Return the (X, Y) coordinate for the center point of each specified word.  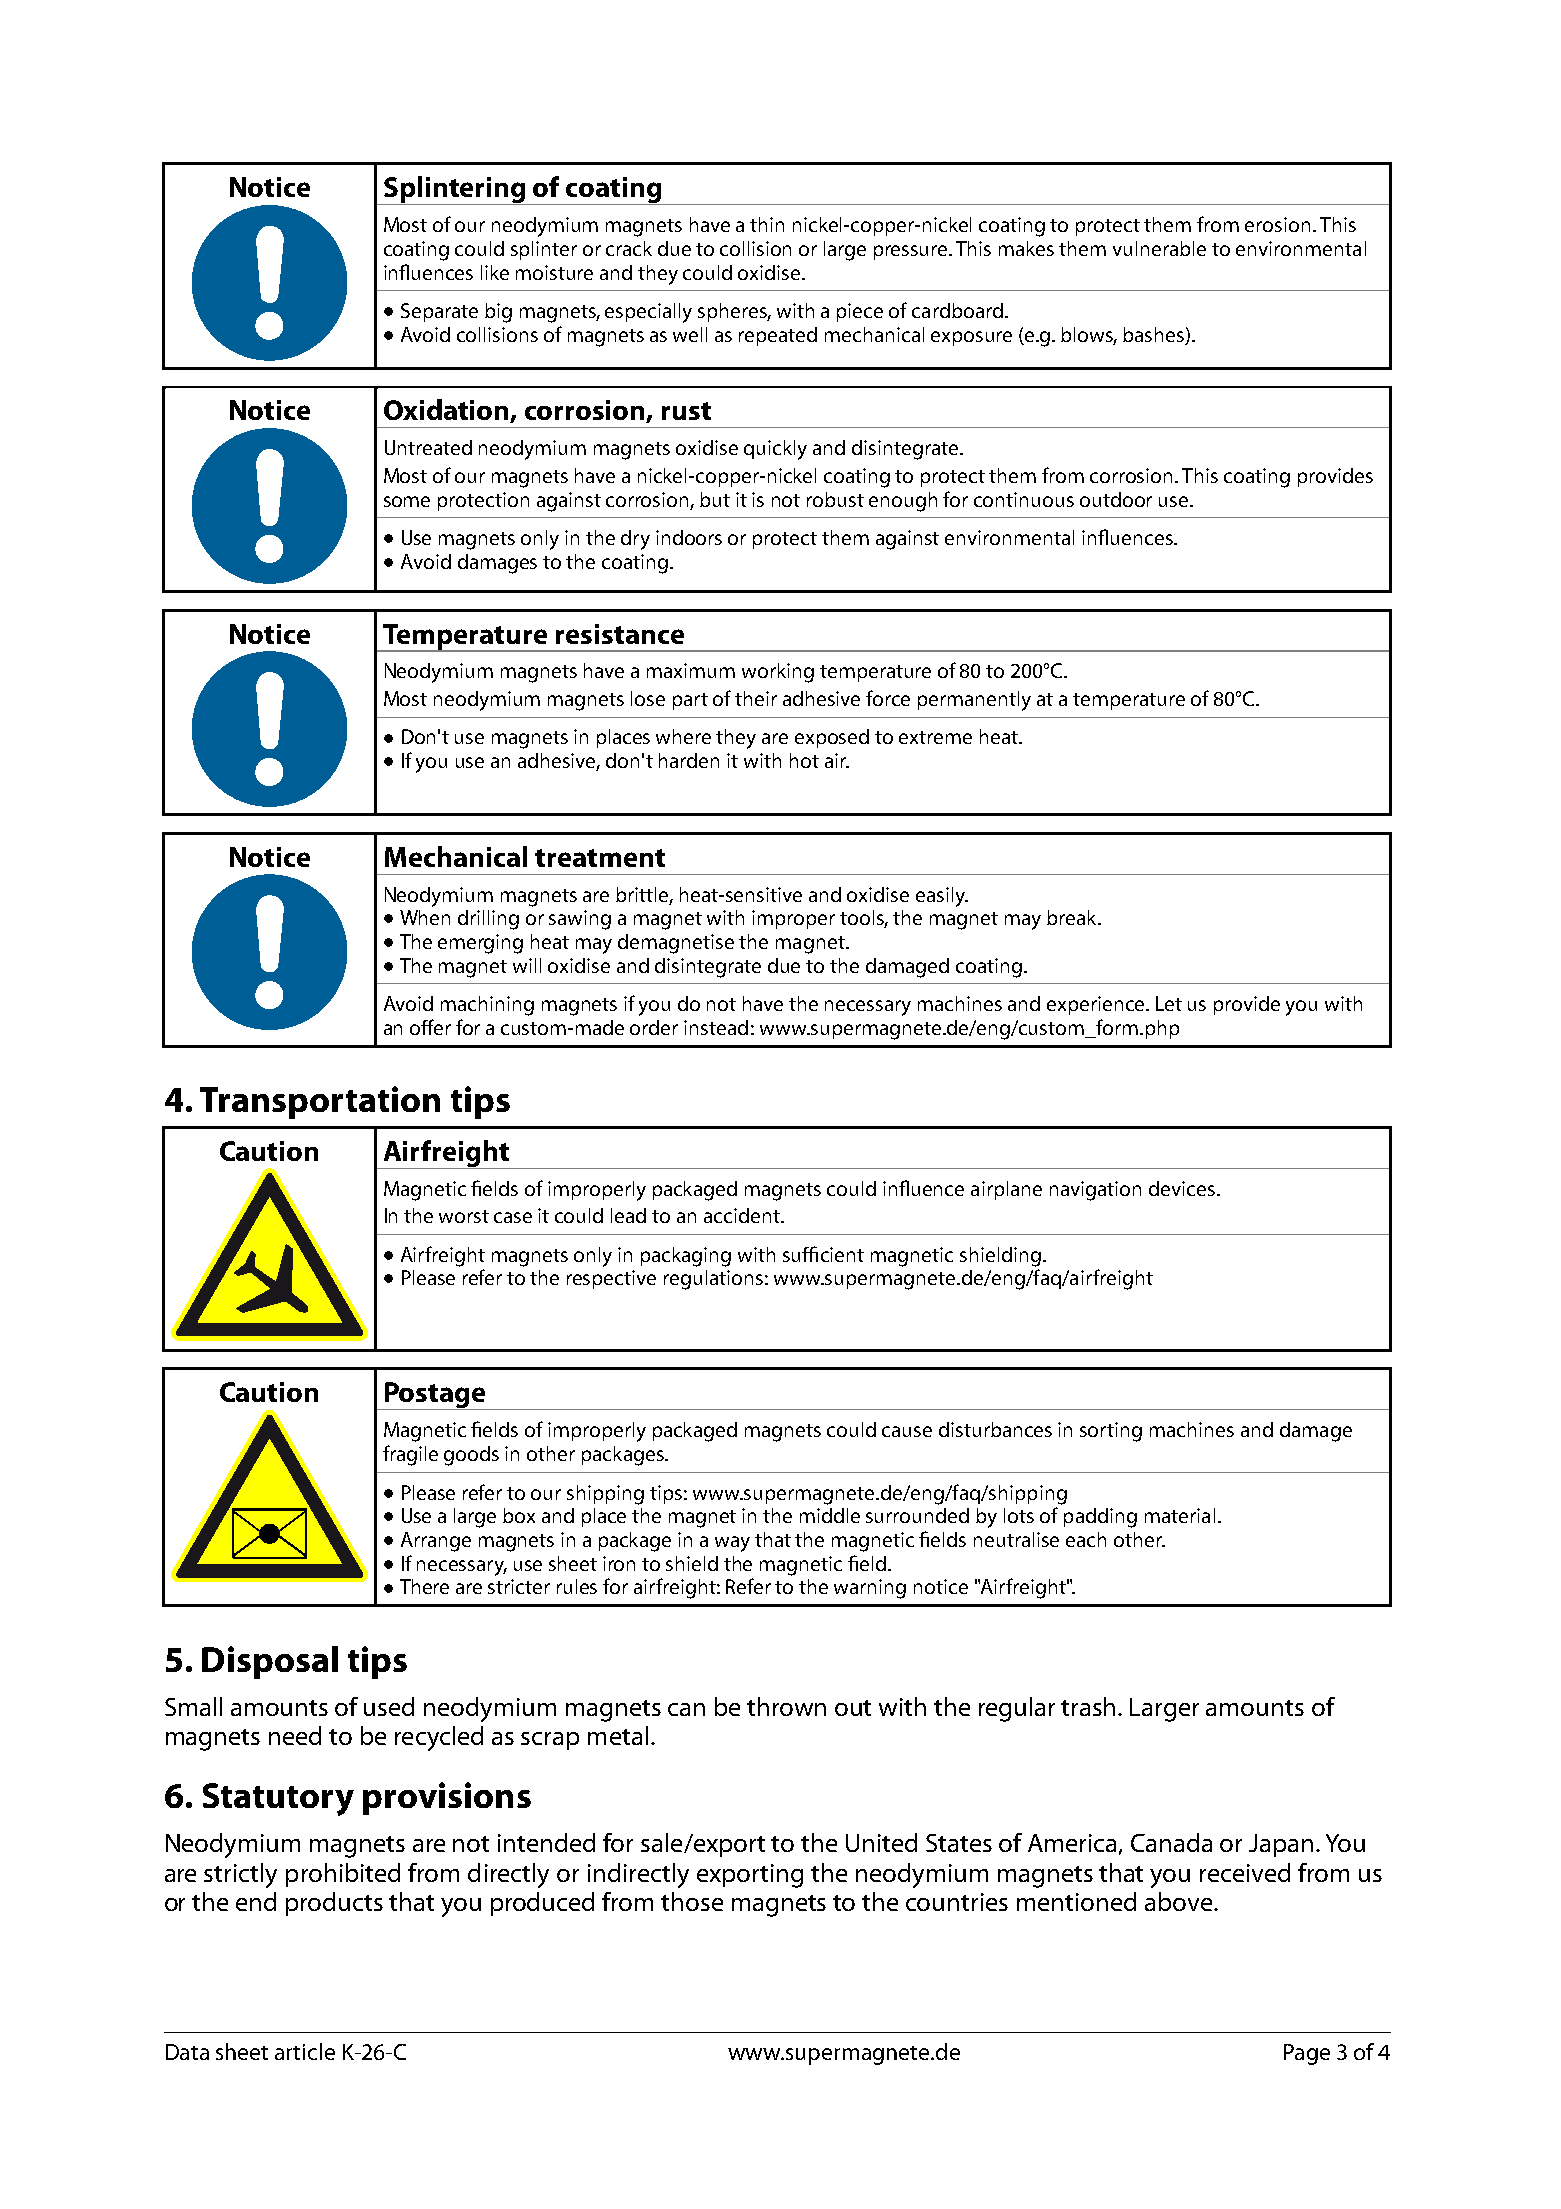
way (732, 1544)
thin (767, 224)
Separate (439, 312)
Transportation (320, 1102)
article (305, 2051)
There (424, 1586)
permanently (974, 701)
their (756, 698)
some (407, 501)
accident (743, 1215)
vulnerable (1159, 248)
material (1180, 1515)
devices (1182, 1188)
